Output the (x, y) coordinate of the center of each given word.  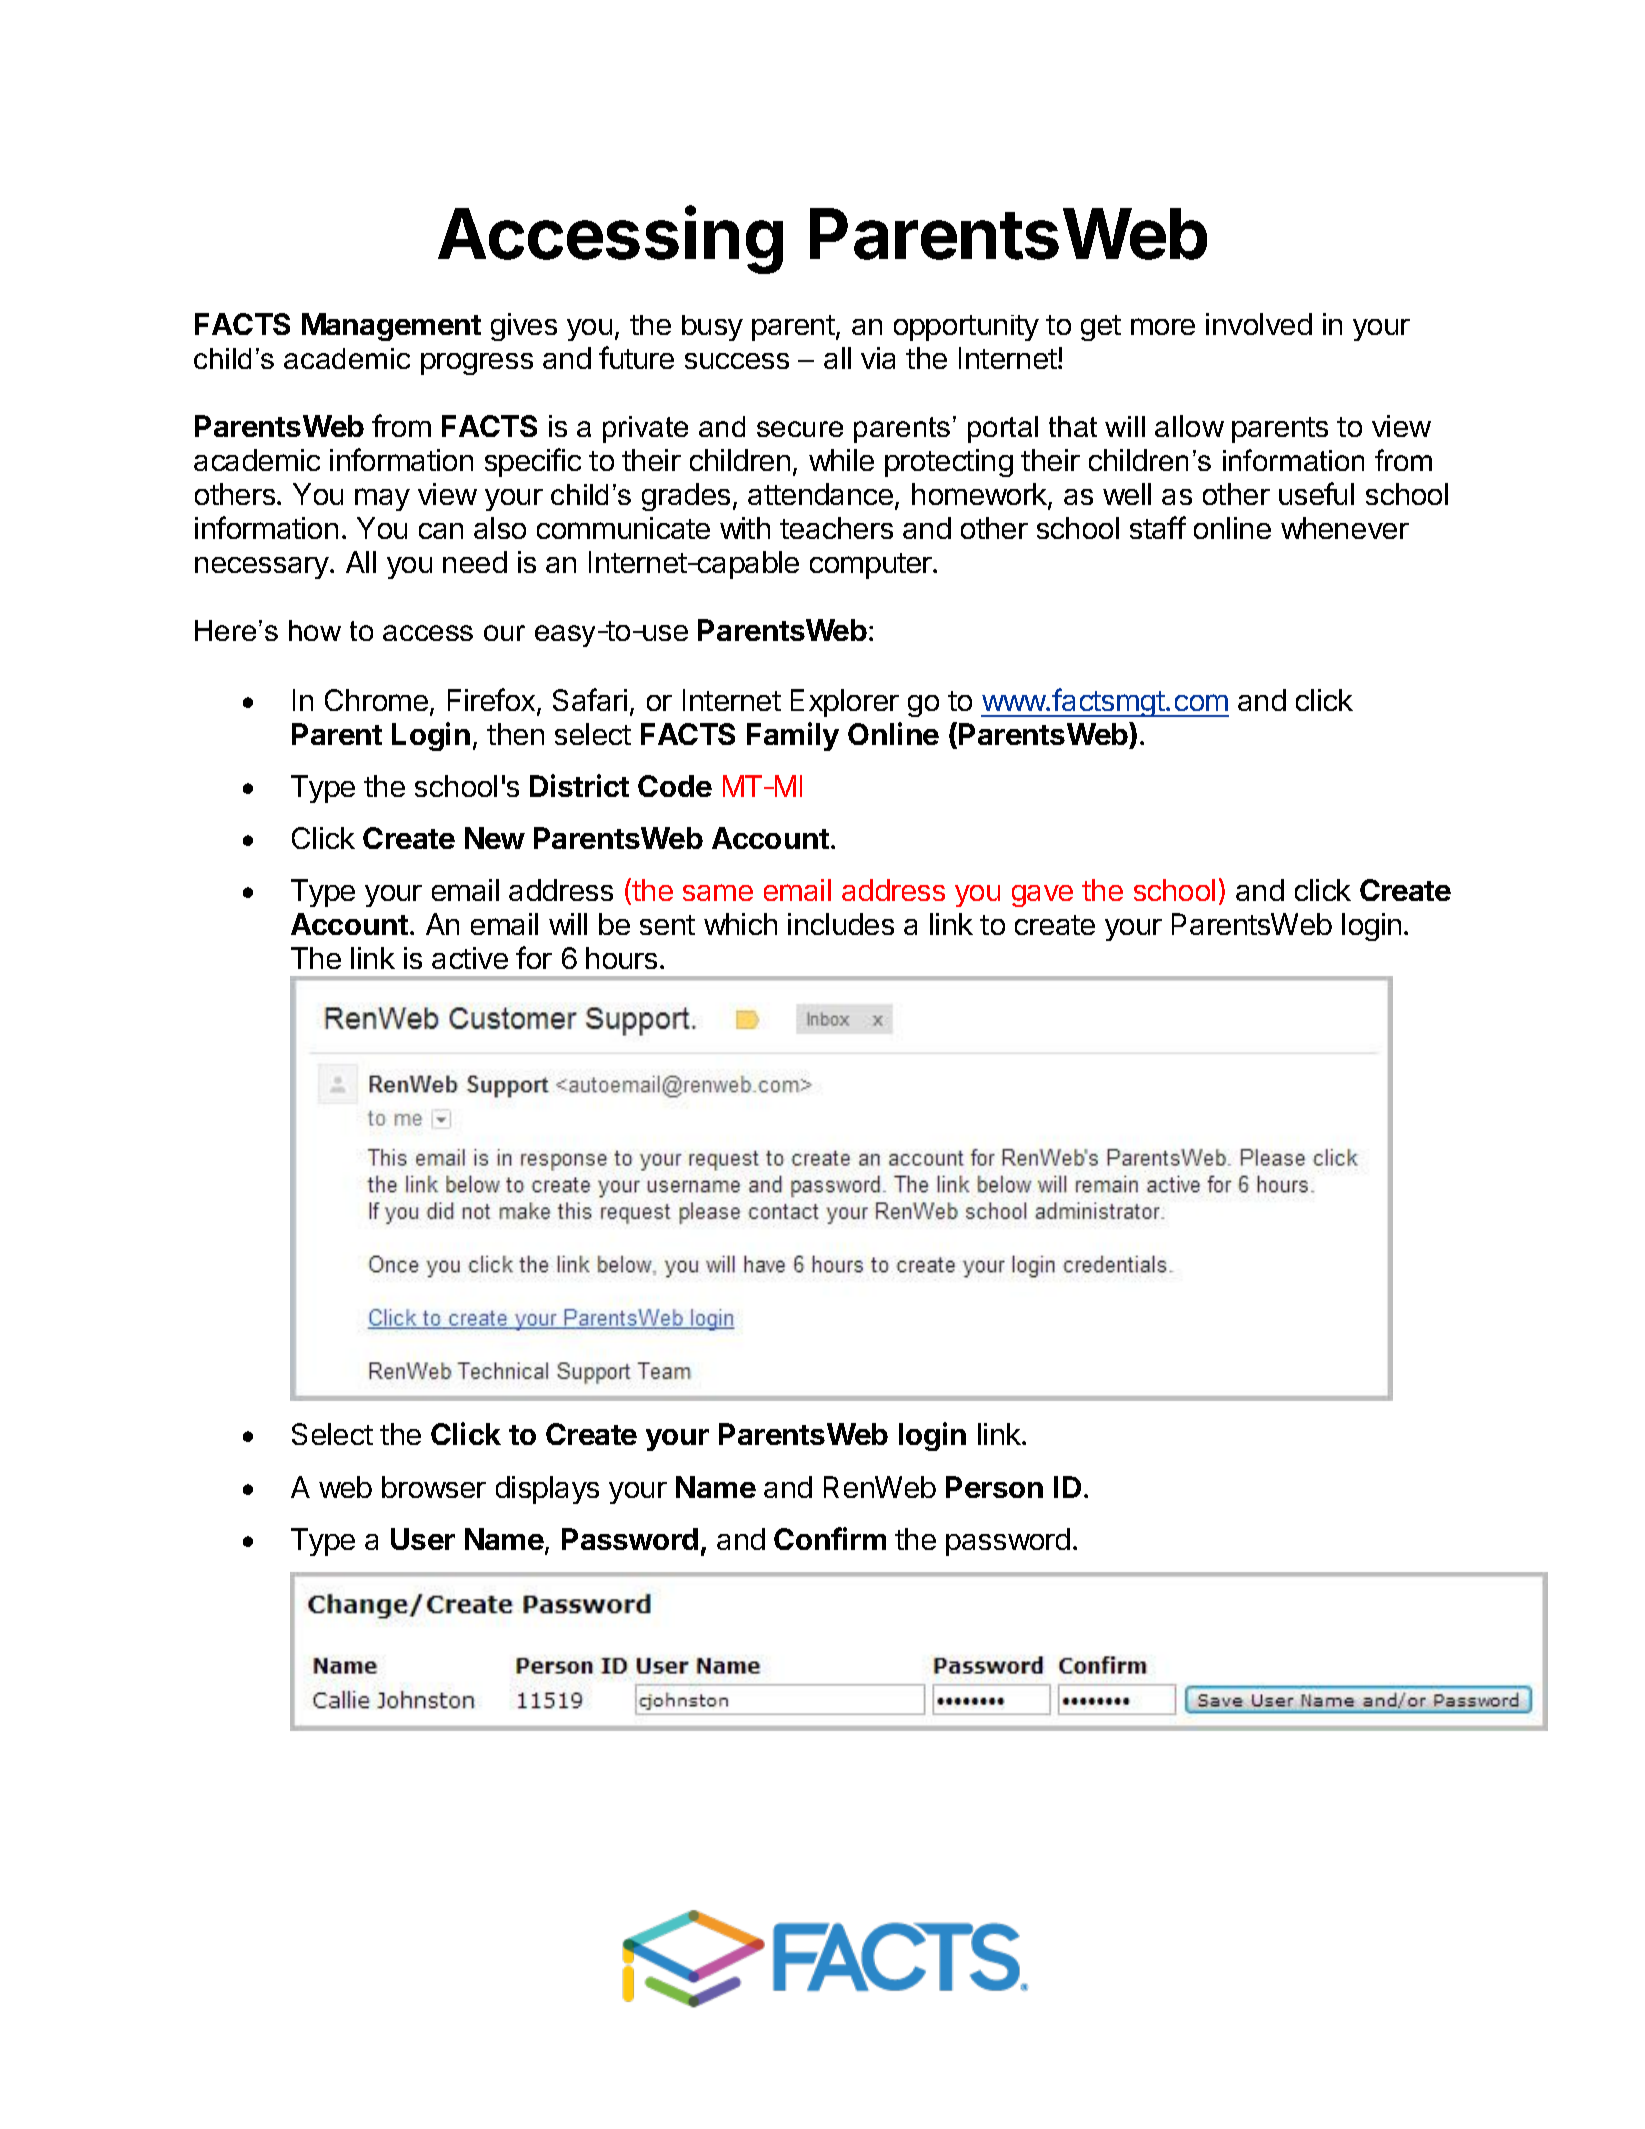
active (470, 958)
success (737, 361)
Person (994, 1487)
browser (434, 1487)
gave (1042, 896)
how (315, 630)
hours (621, 958)
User (423, 1539)
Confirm (830, 1538)
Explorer (845, 703)
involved (1259, 324)
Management (391, 327)
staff (1158, 527)
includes (841, 924)
